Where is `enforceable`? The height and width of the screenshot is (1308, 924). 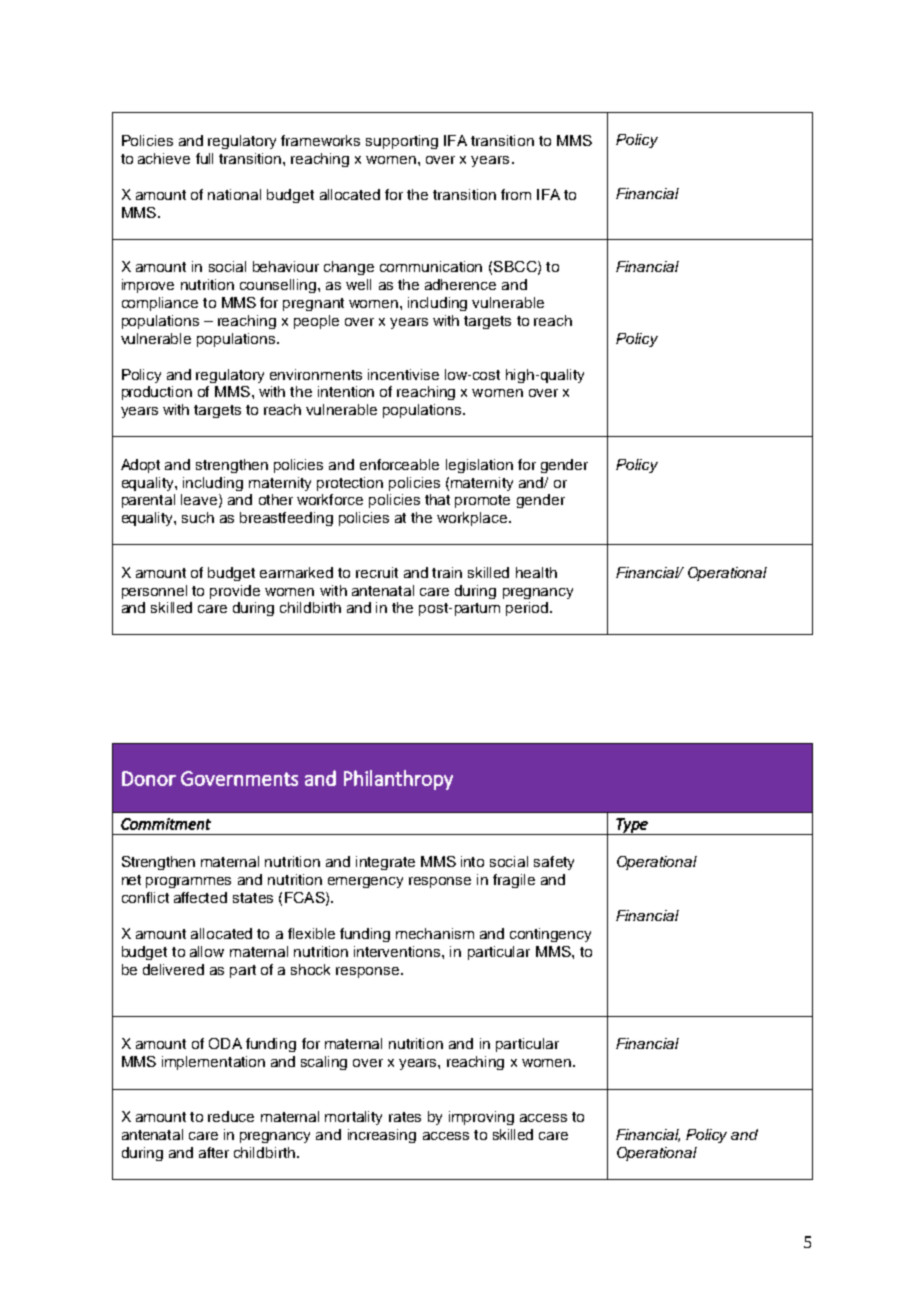 enforceable is located at coordinates (399, 464).
